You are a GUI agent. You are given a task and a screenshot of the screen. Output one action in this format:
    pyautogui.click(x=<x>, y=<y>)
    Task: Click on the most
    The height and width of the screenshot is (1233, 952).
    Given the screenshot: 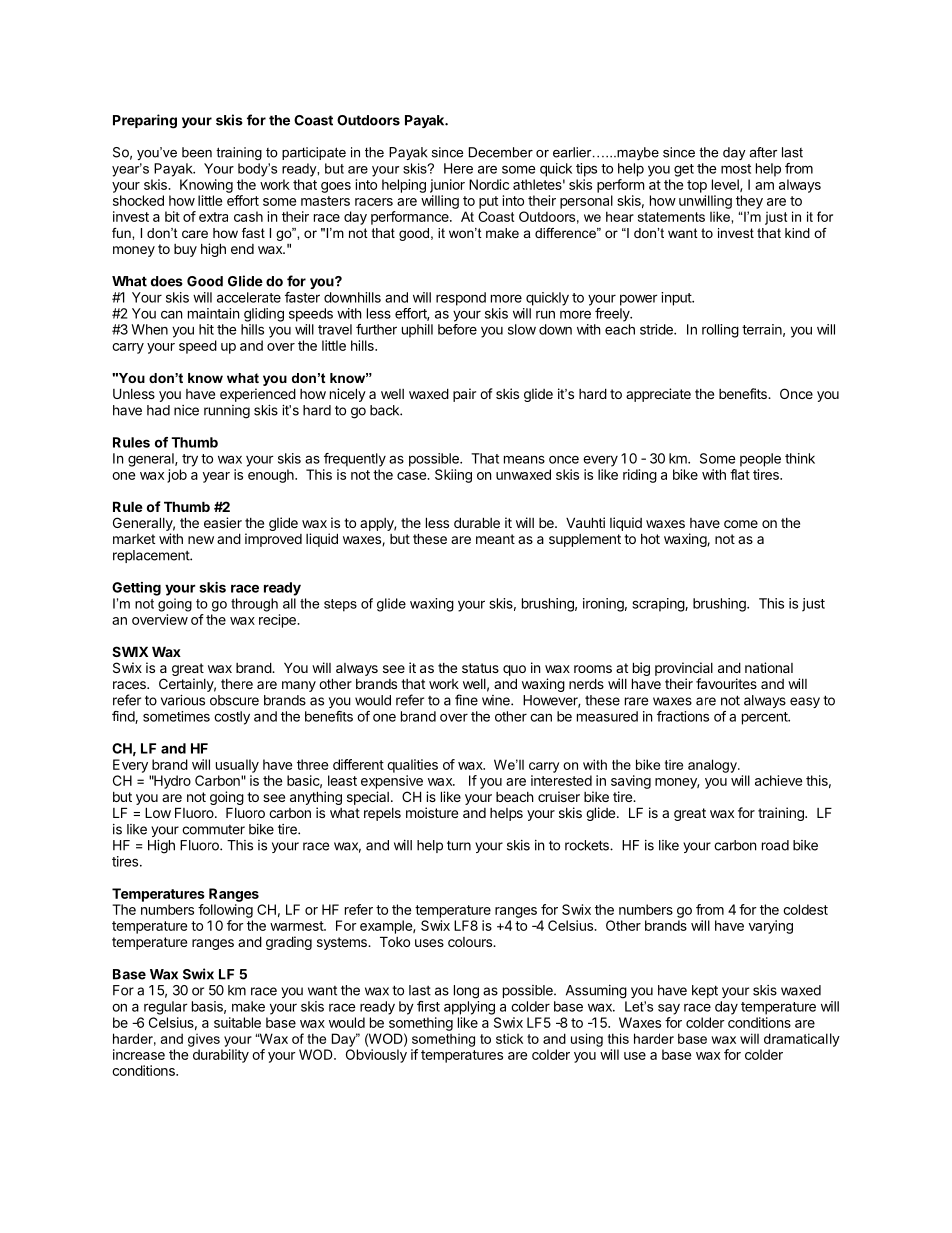 What is the action you would take?
    pyautogui.click(x=736, y=169)
